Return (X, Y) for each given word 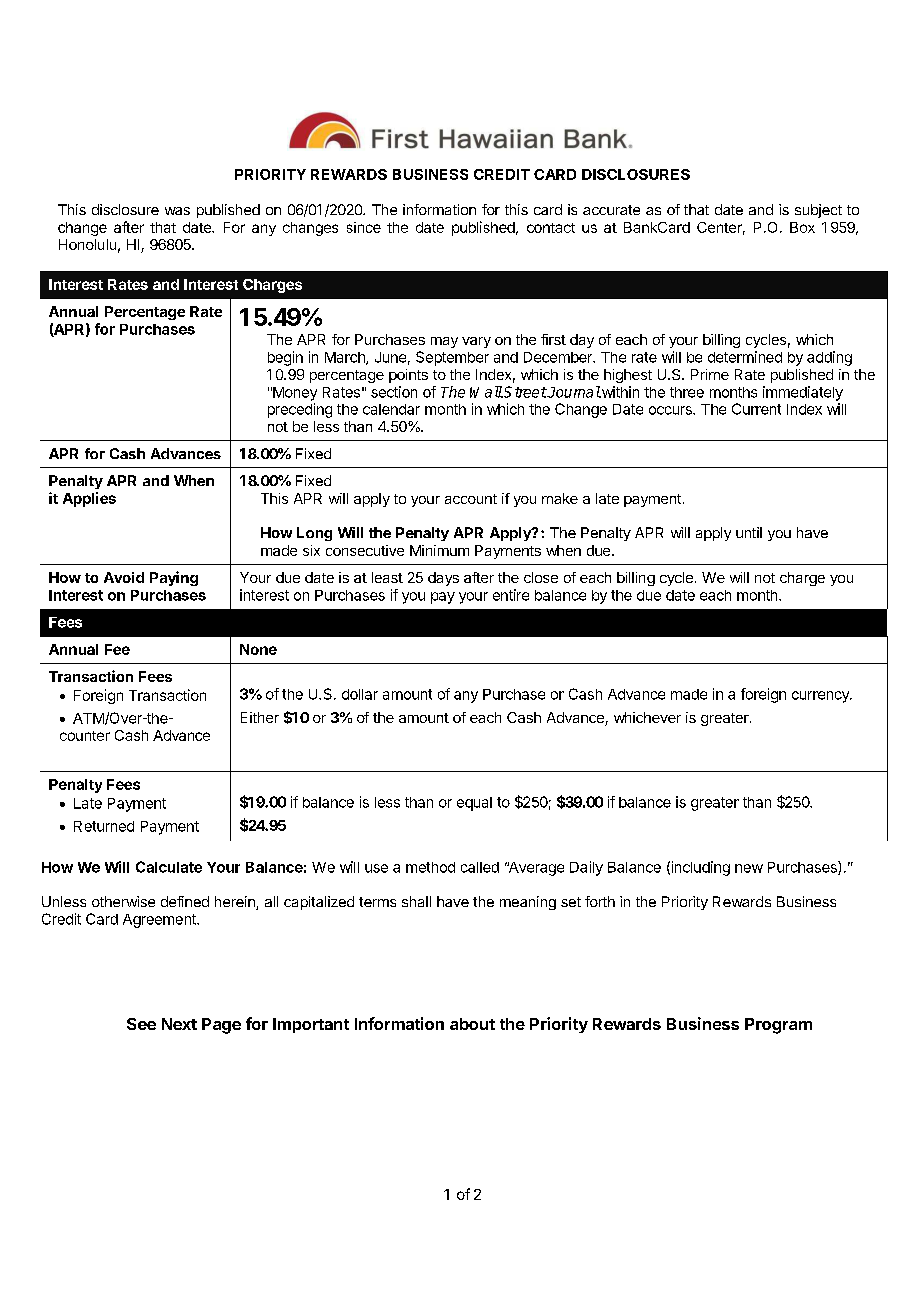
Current (756, 409)
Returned (104, 826)
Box (802, 227)
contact (551, 228)
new (749, 868)
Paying (174, 578)
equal (474, 804)
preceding (300, 410)
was (177, 211)
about (472, 1024)
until (749, 532)
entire (511, 595)
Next (179, 1024)
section (394, 392)
